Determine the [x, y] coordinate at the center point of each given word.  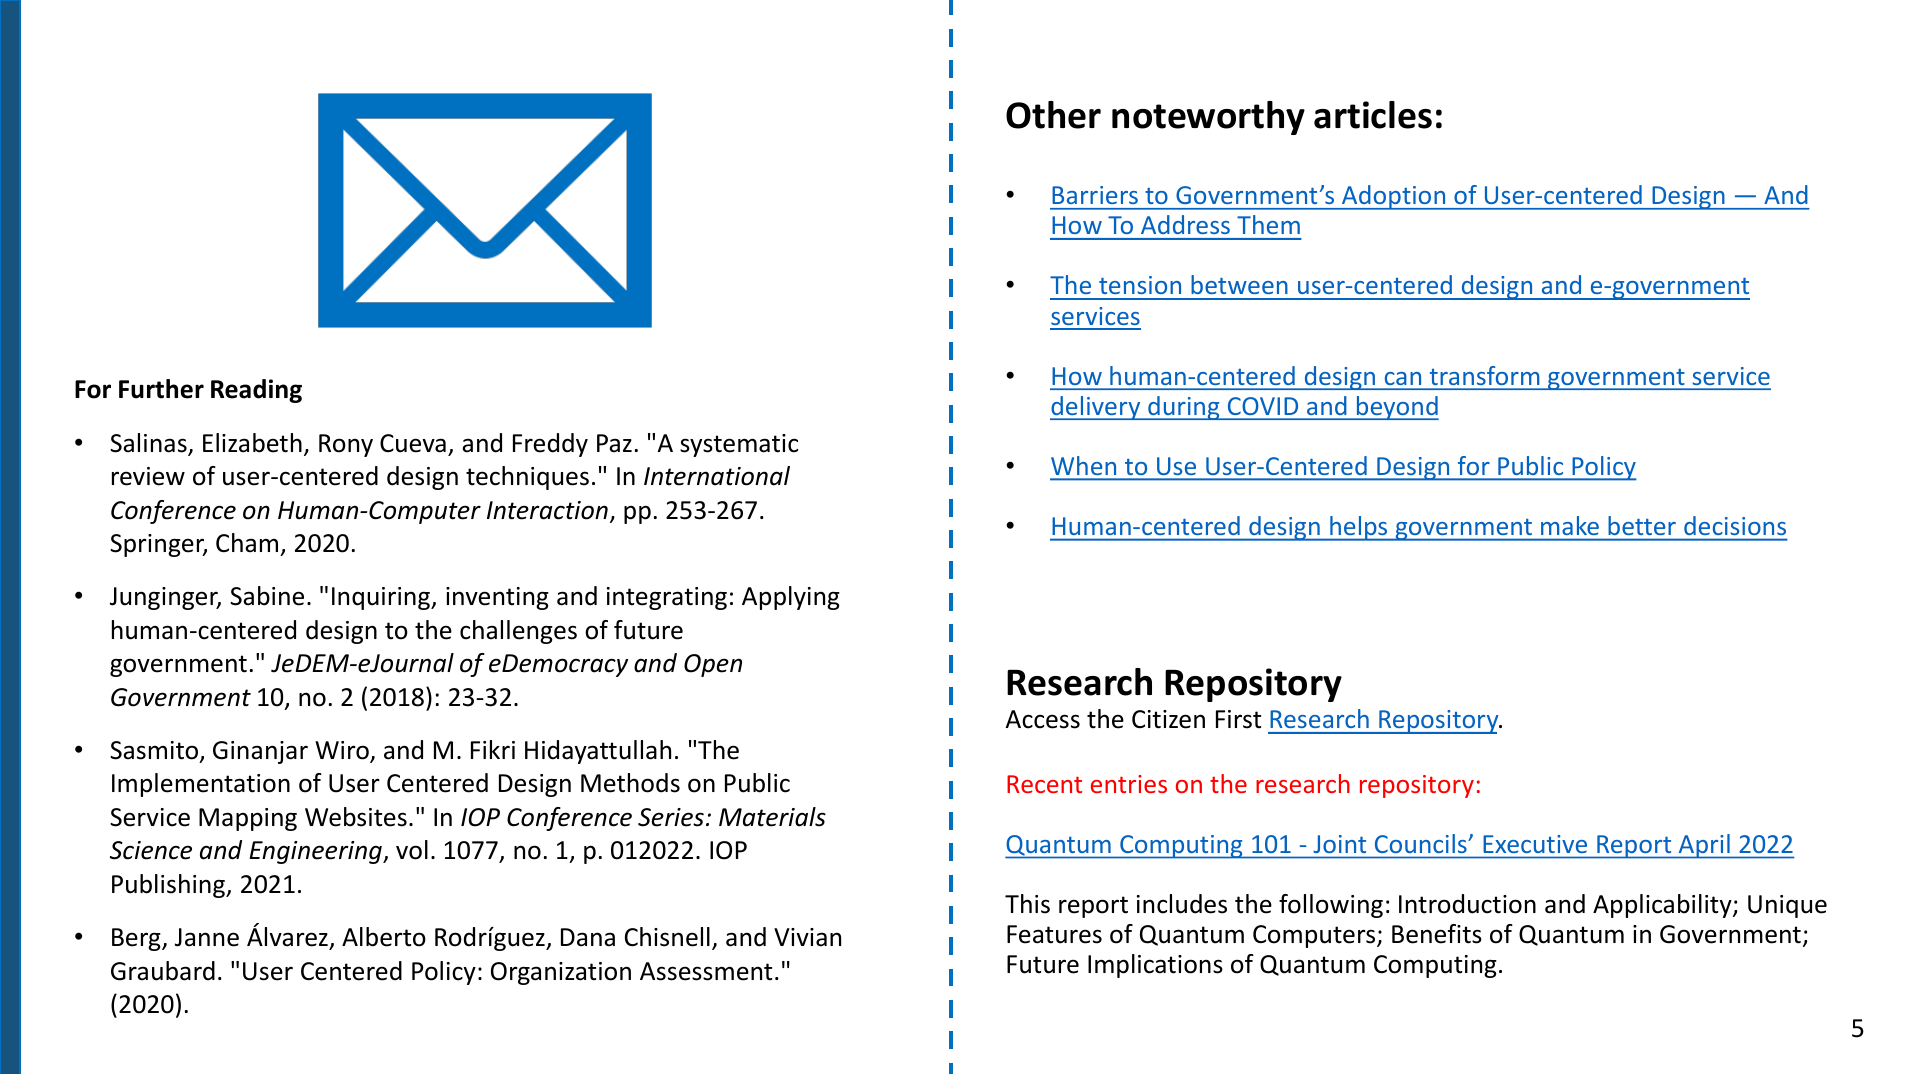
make [1570, 525]
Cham [247, 543]
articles [1373, 115]
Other [1053, 115]
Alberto [384, 937]
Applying [791, 598]
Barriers [1095, 195]
